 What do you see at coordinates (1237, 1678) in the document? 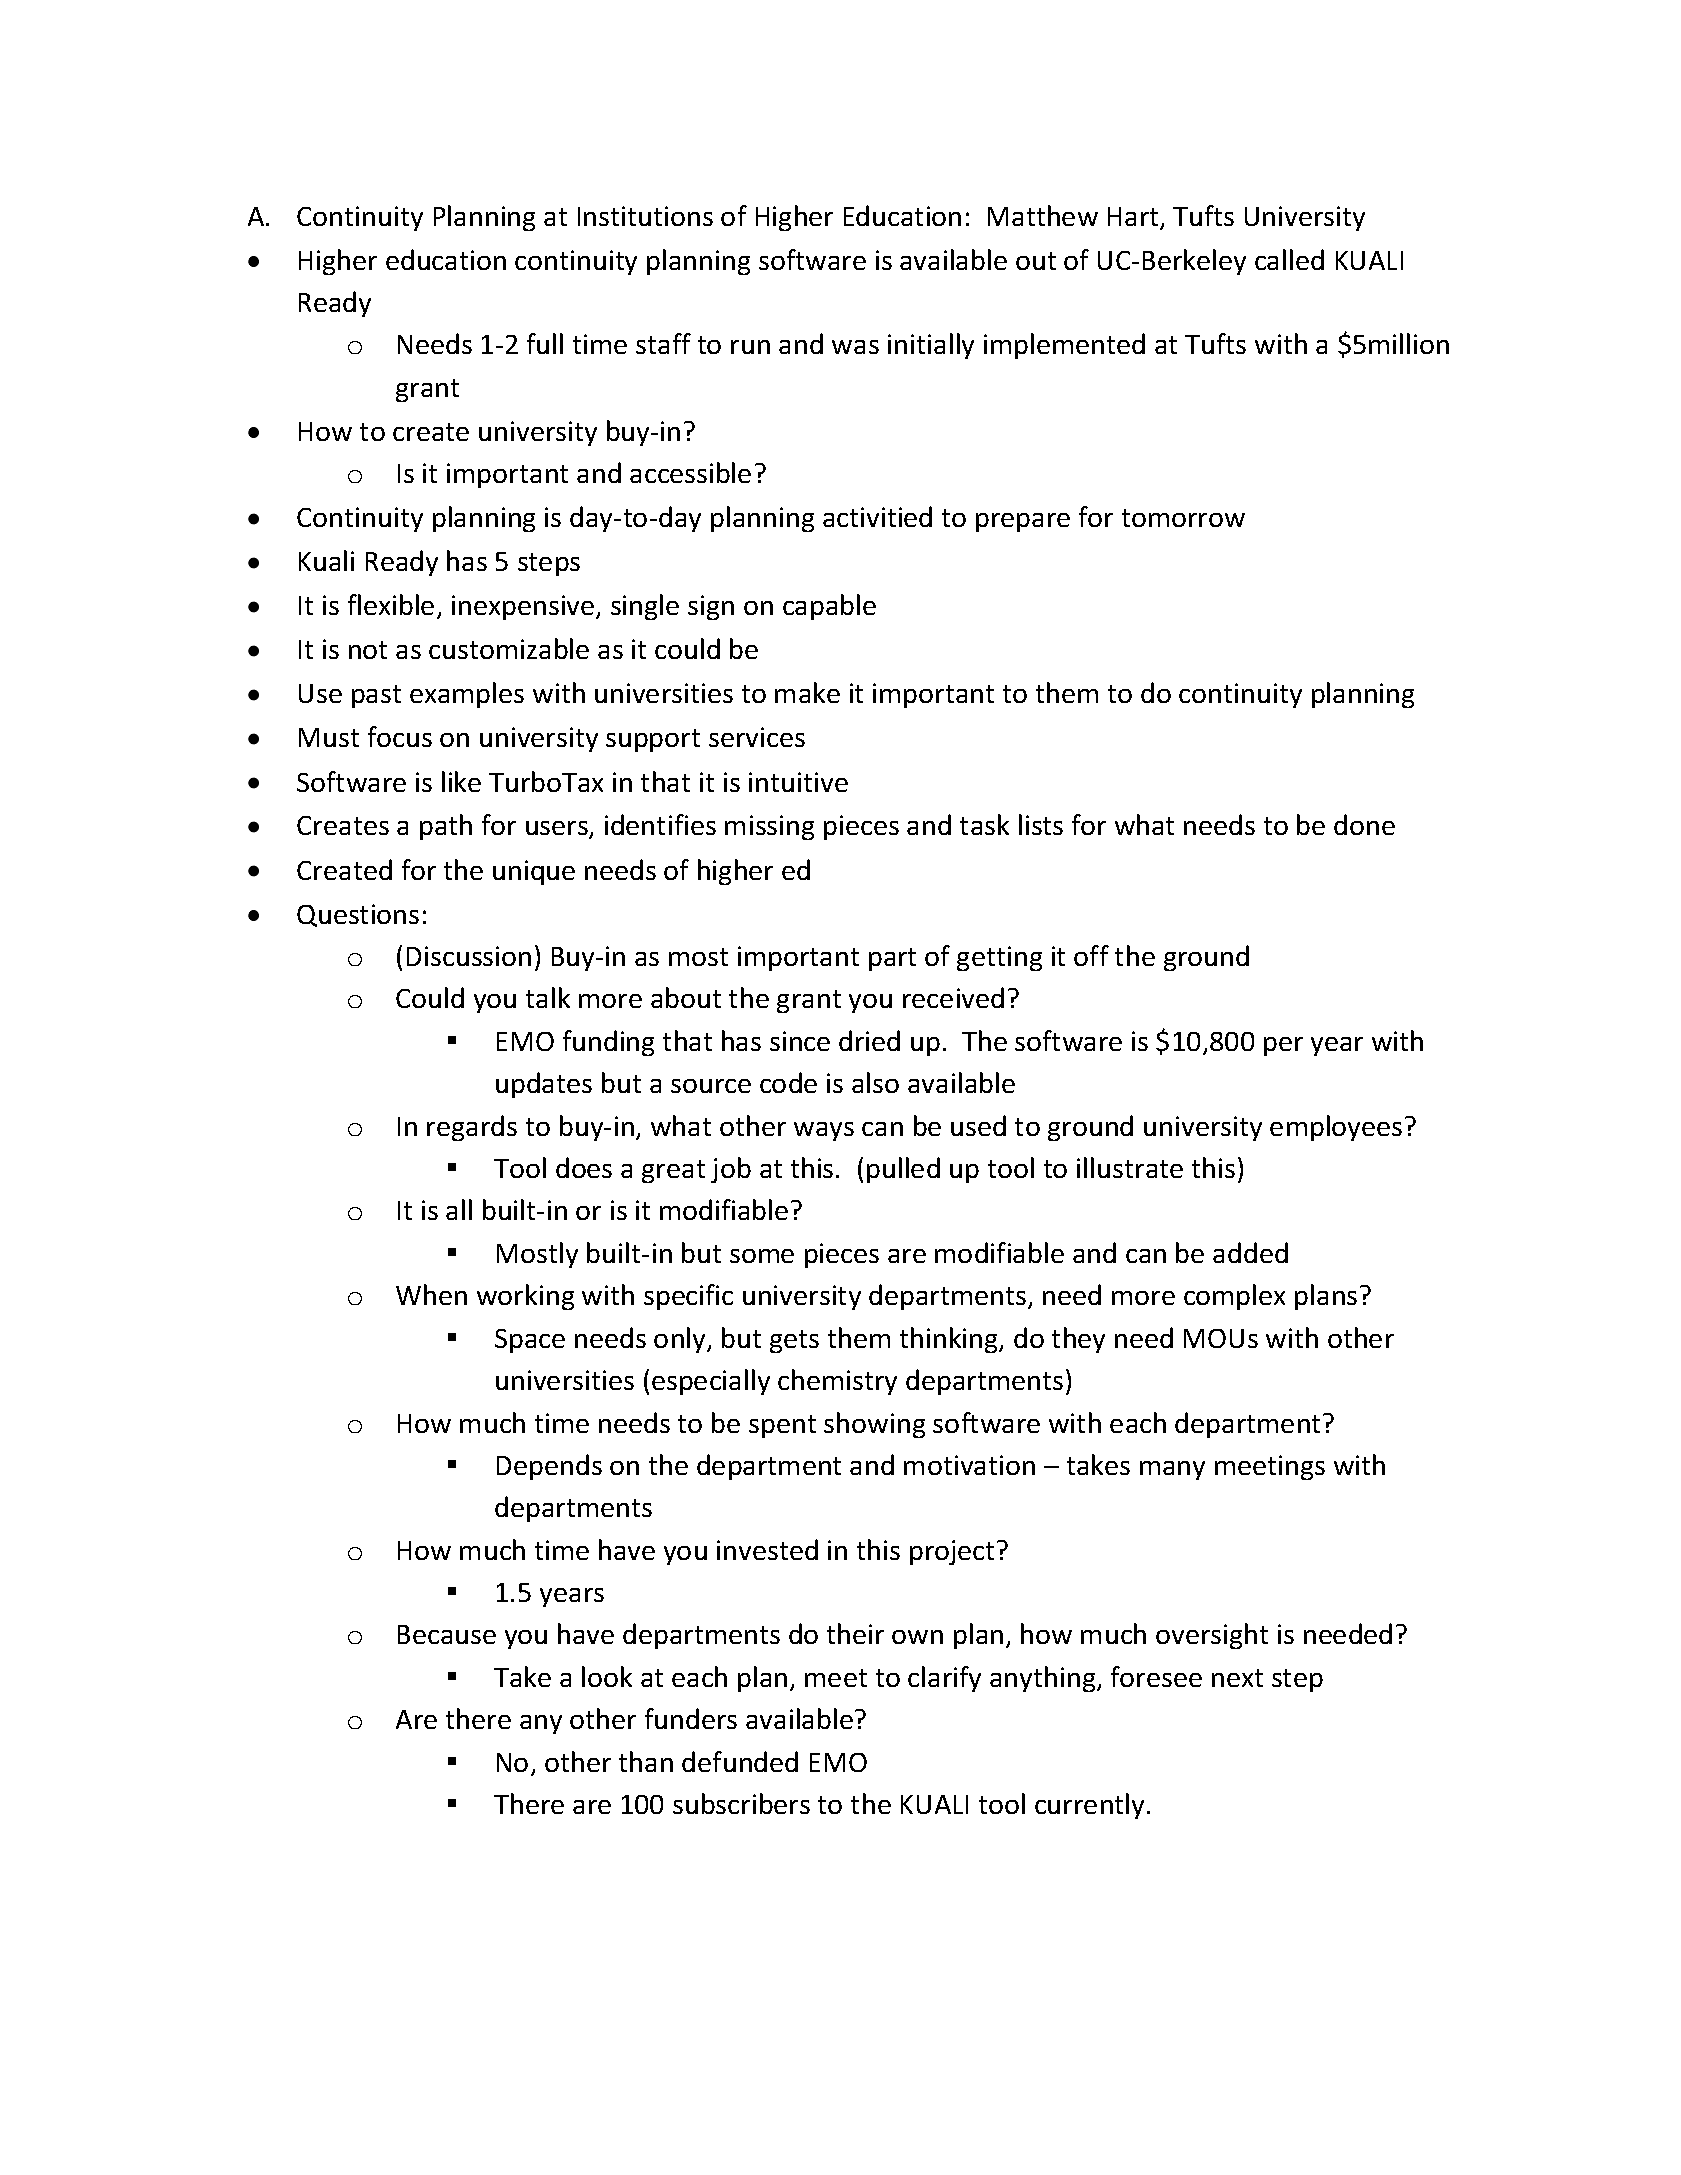
I see `next` at bounding box center [1237, 1678].
